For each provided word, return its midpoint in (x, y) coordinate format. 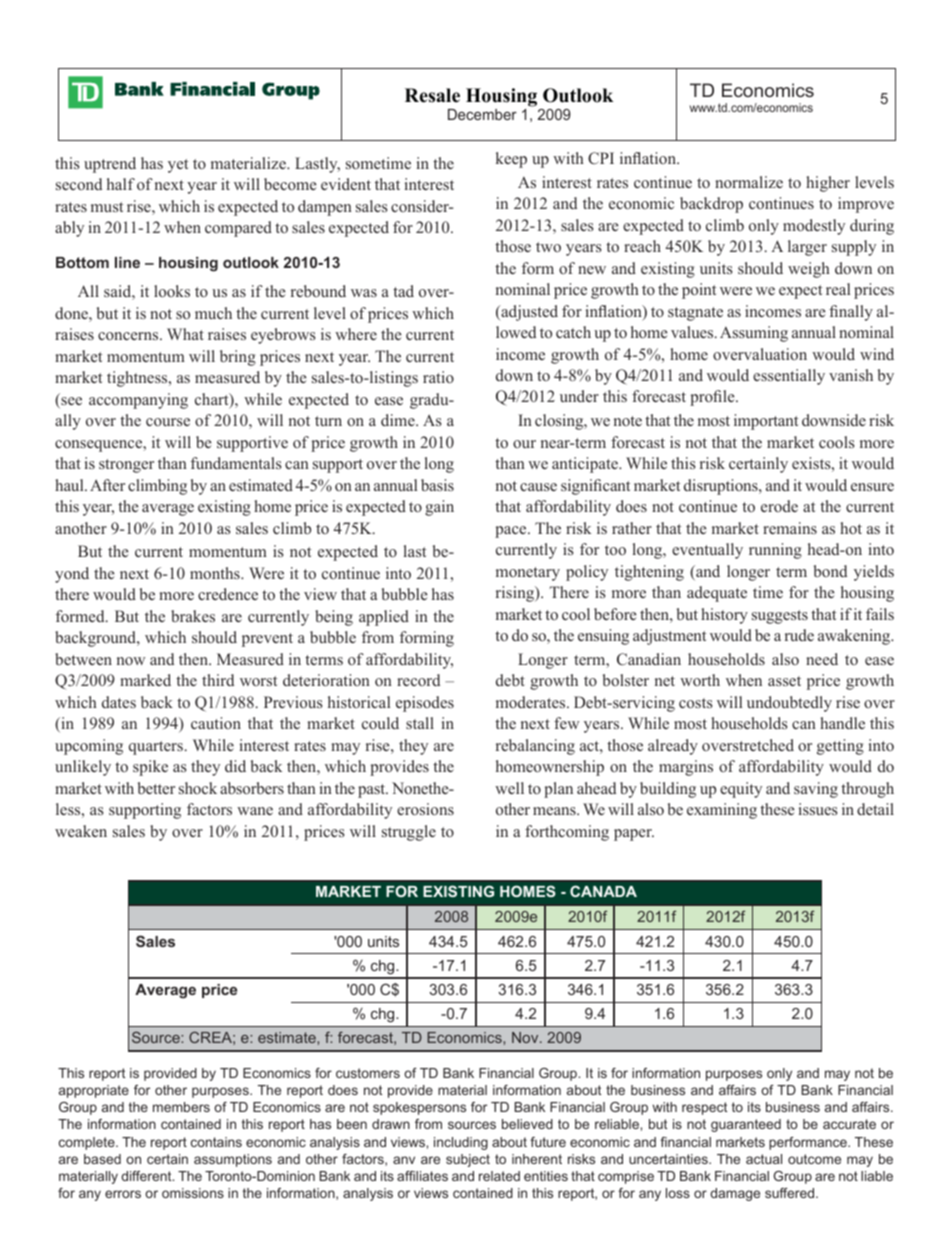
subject (468, 1160)
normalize (749, 182)
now (131, 661)
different (147, 1176)
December (482, 114)
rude (799, 635)
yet (178, 166)
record (418, 680)
